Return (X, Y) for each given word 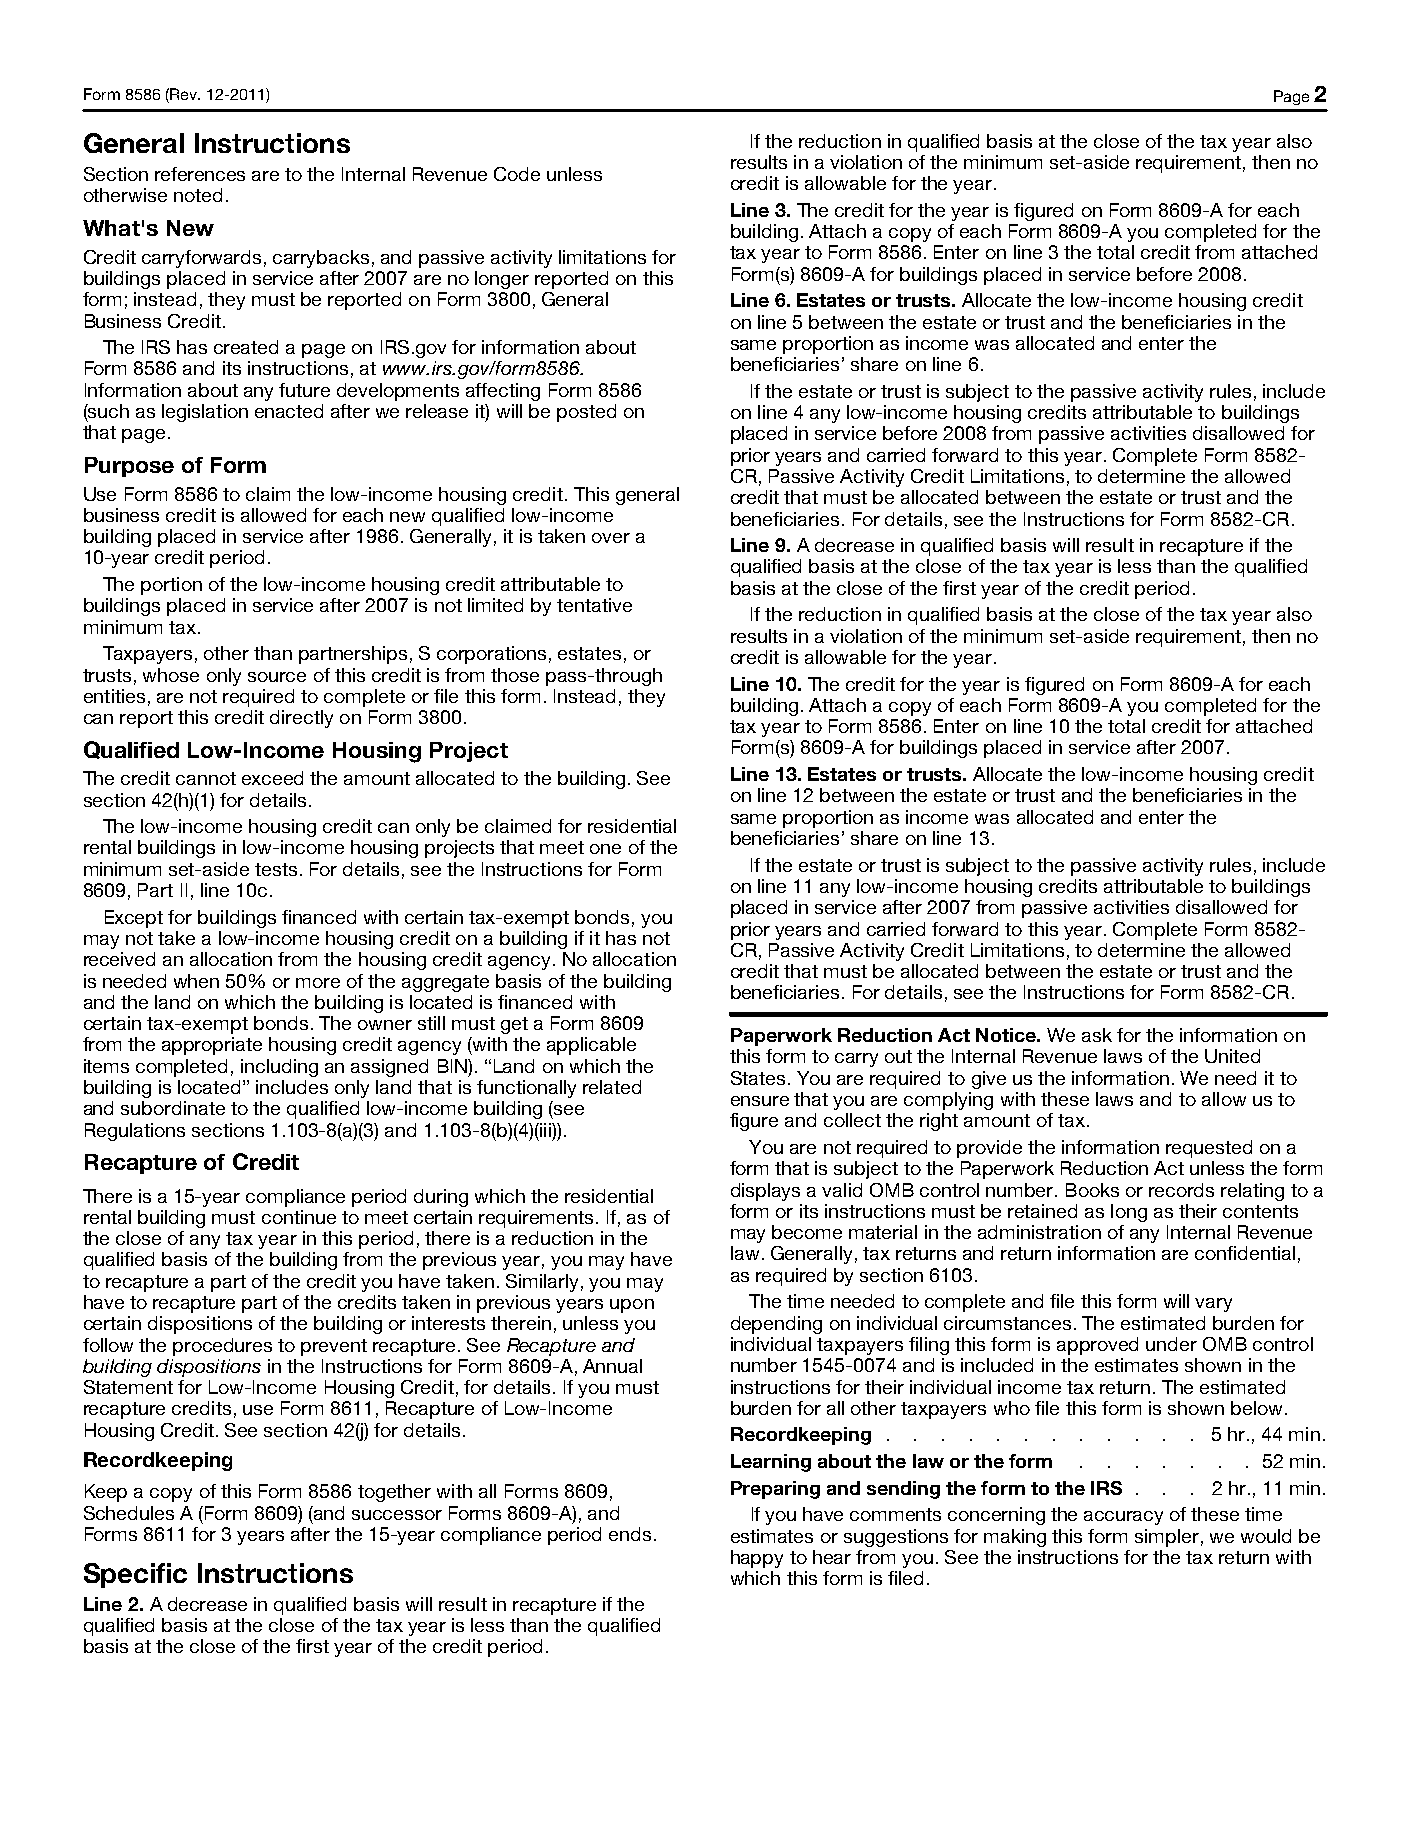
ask (1097, 1035)
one (605, 849)
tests (276, 869)
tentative (594, 605)
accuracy (1123, 1518)
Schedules (129, 1513)
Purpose (129, 467)
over (611, 538)
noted (198, 195)
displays (765, 1192)
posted (586, 413)
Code (517, 174)
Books (1092, 1190)
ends (630, 1534)
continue (299, 1217)
